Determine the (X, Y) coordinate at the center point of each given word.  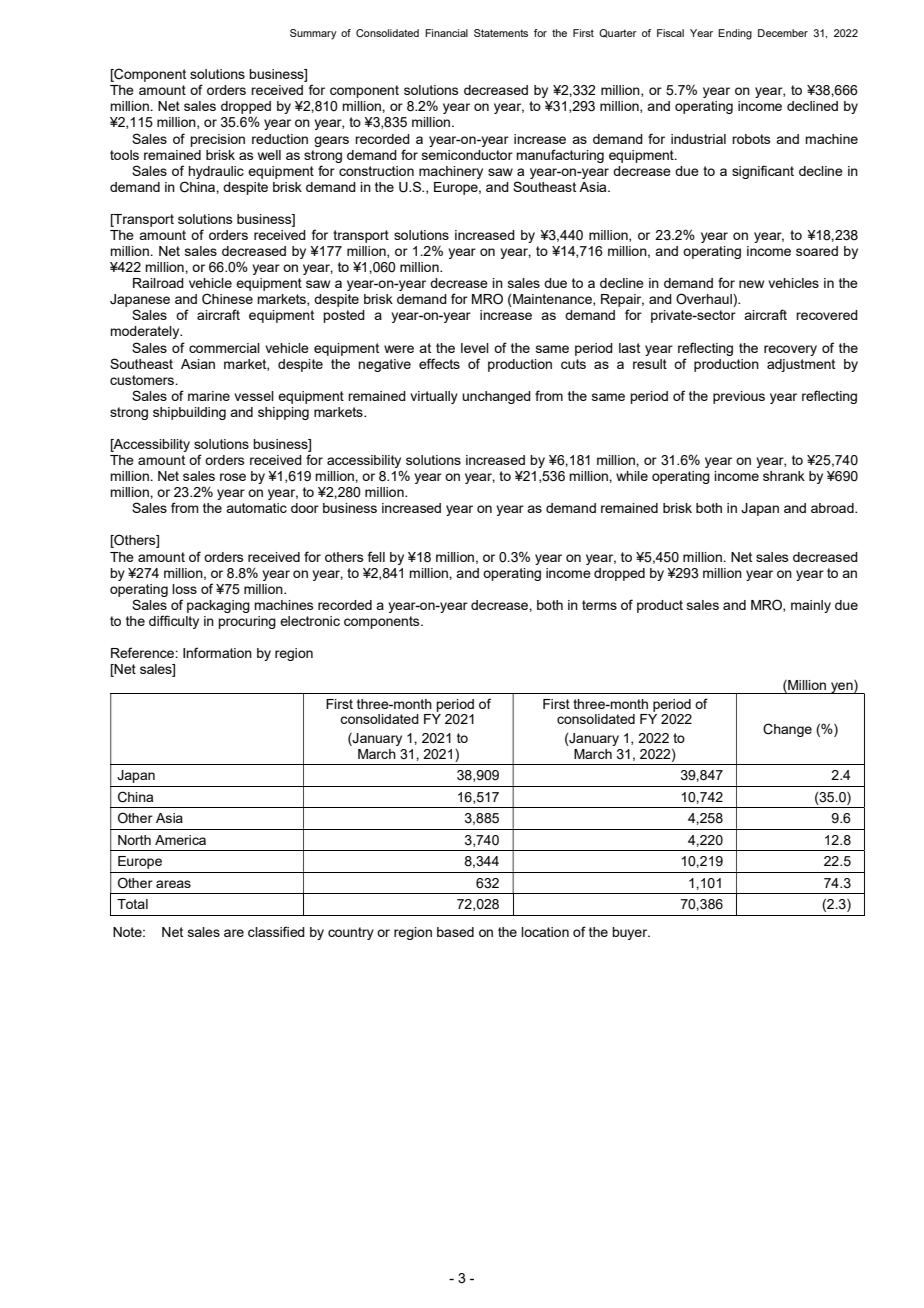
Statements (501, 33)
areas (173, 884)
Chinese (227, 299)
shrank (784, 476)
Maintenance (552, 300)
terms (599, 605)
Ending (735, 34)
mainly (811, 606)
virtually (434, 397)
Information (217, 652)
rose (233, 477)
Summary (313, 34)
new (751, 284)
